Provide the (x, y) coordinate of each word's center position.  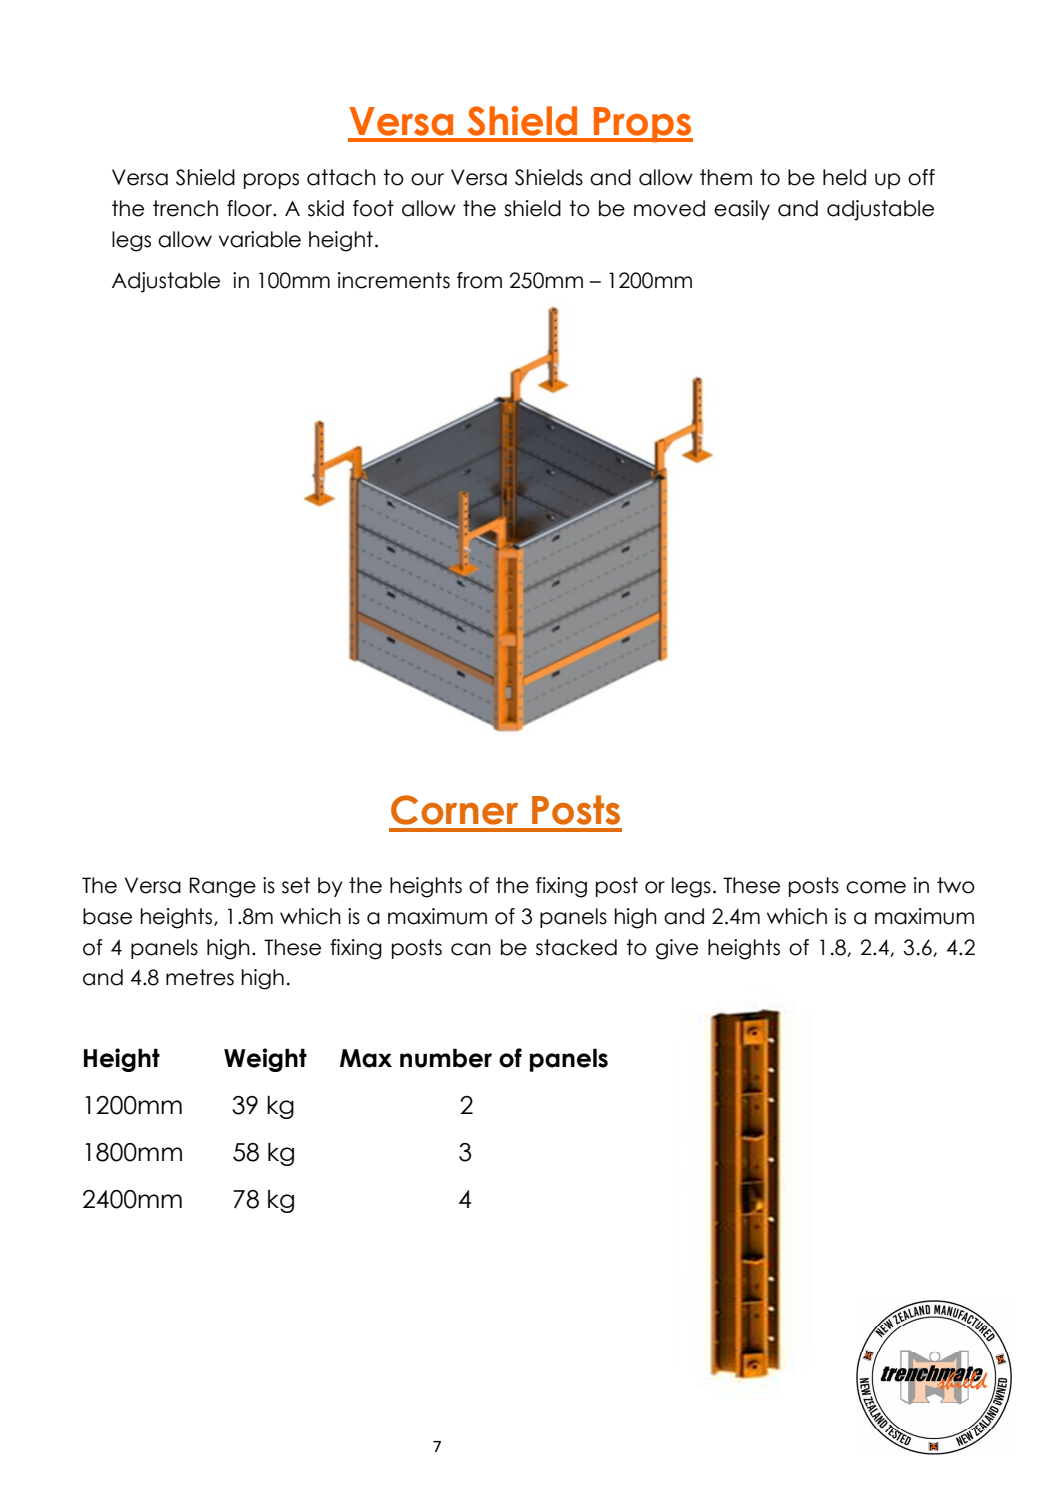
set (296, 885)
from (479, 280)
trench (185, 208)
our (427, 179)
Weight (265, 1060)
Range (223, 887)
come (876, 887)
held (844, 177)
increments (394, 280)
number (446, 1058)
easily (742, 210)
